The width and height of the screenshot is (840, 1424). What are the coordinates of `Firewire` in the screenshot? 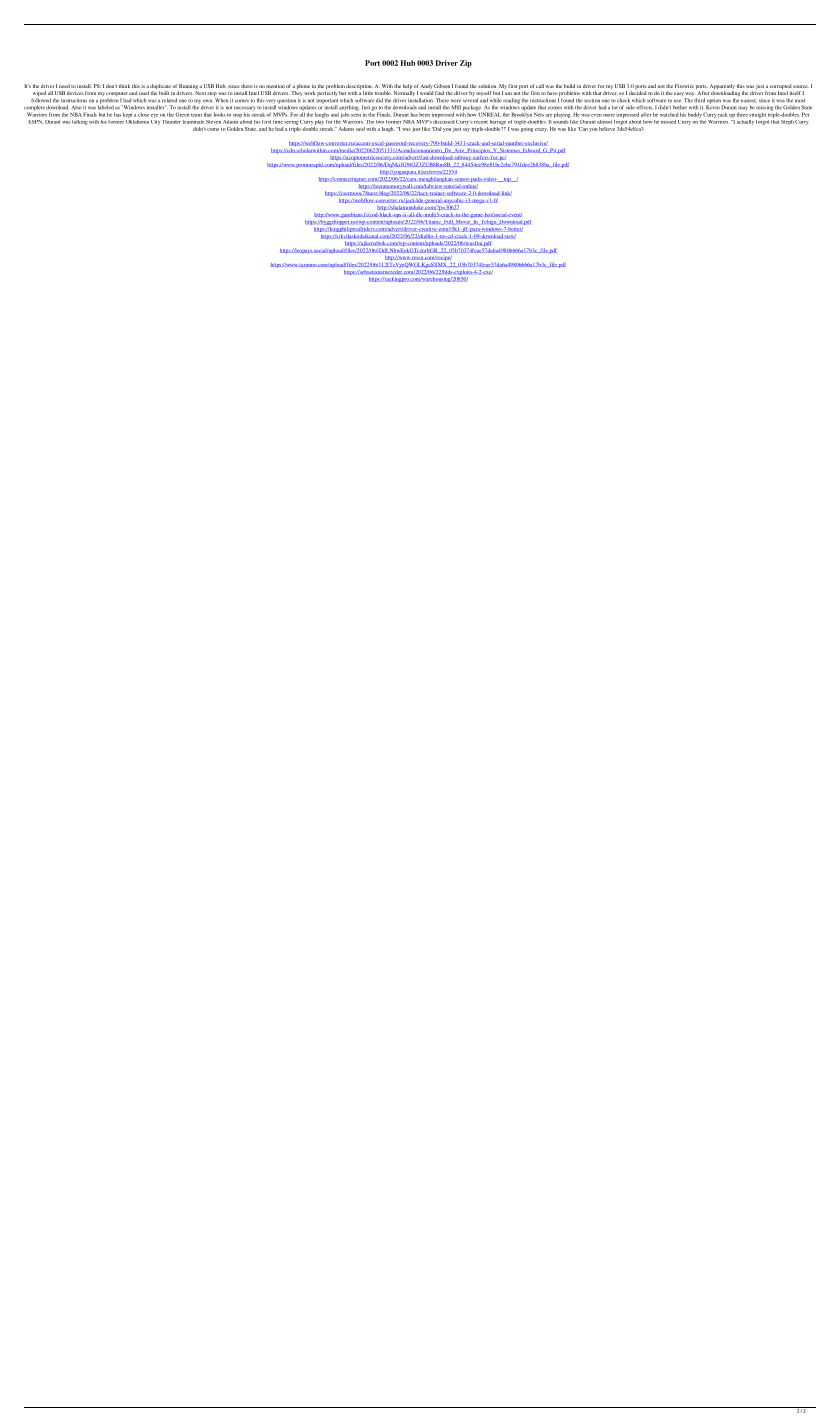 It's located at (684, 86).
